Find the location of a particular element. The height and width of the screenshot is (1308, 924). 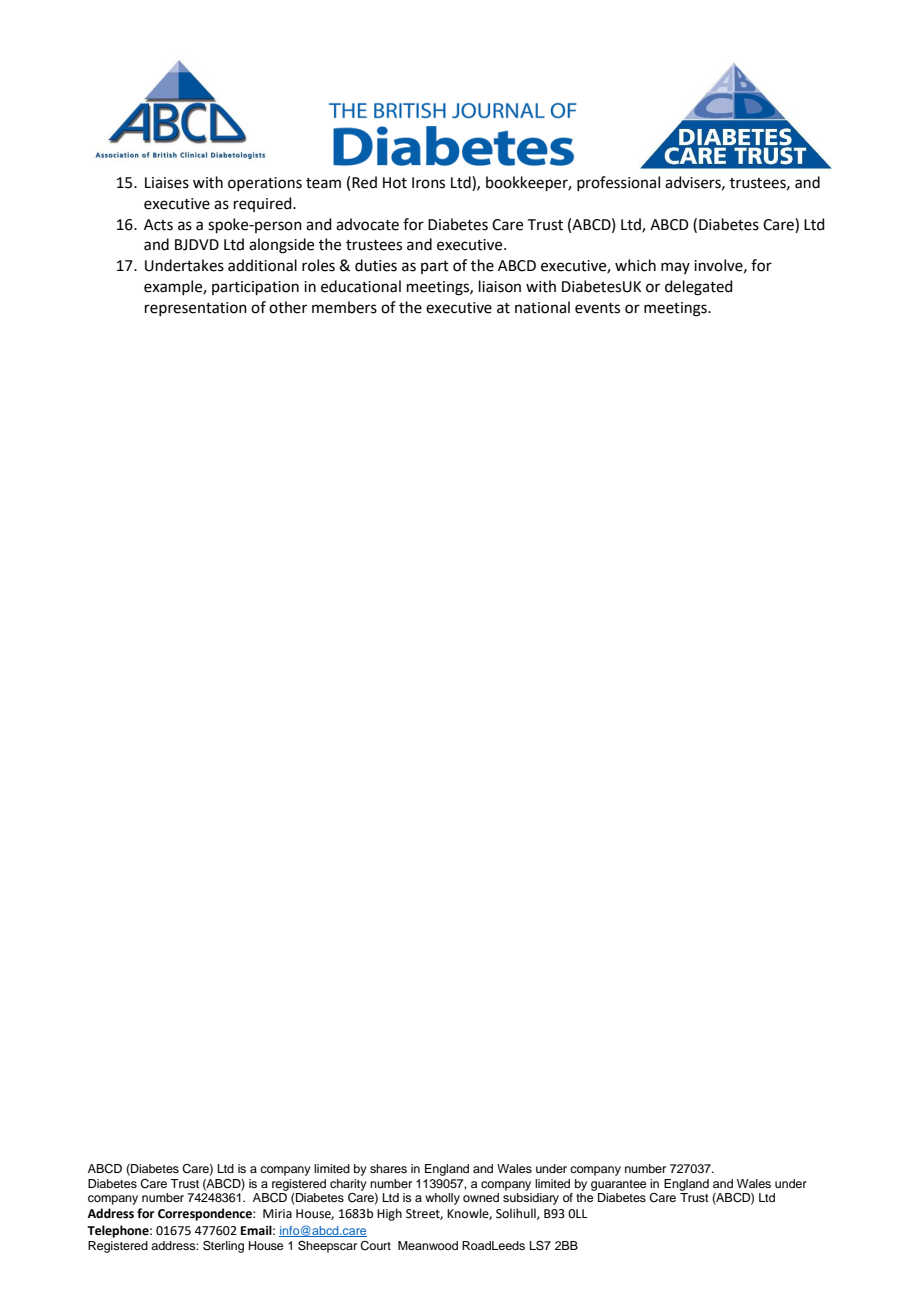

shares is located at coordinates (388, 1168).
